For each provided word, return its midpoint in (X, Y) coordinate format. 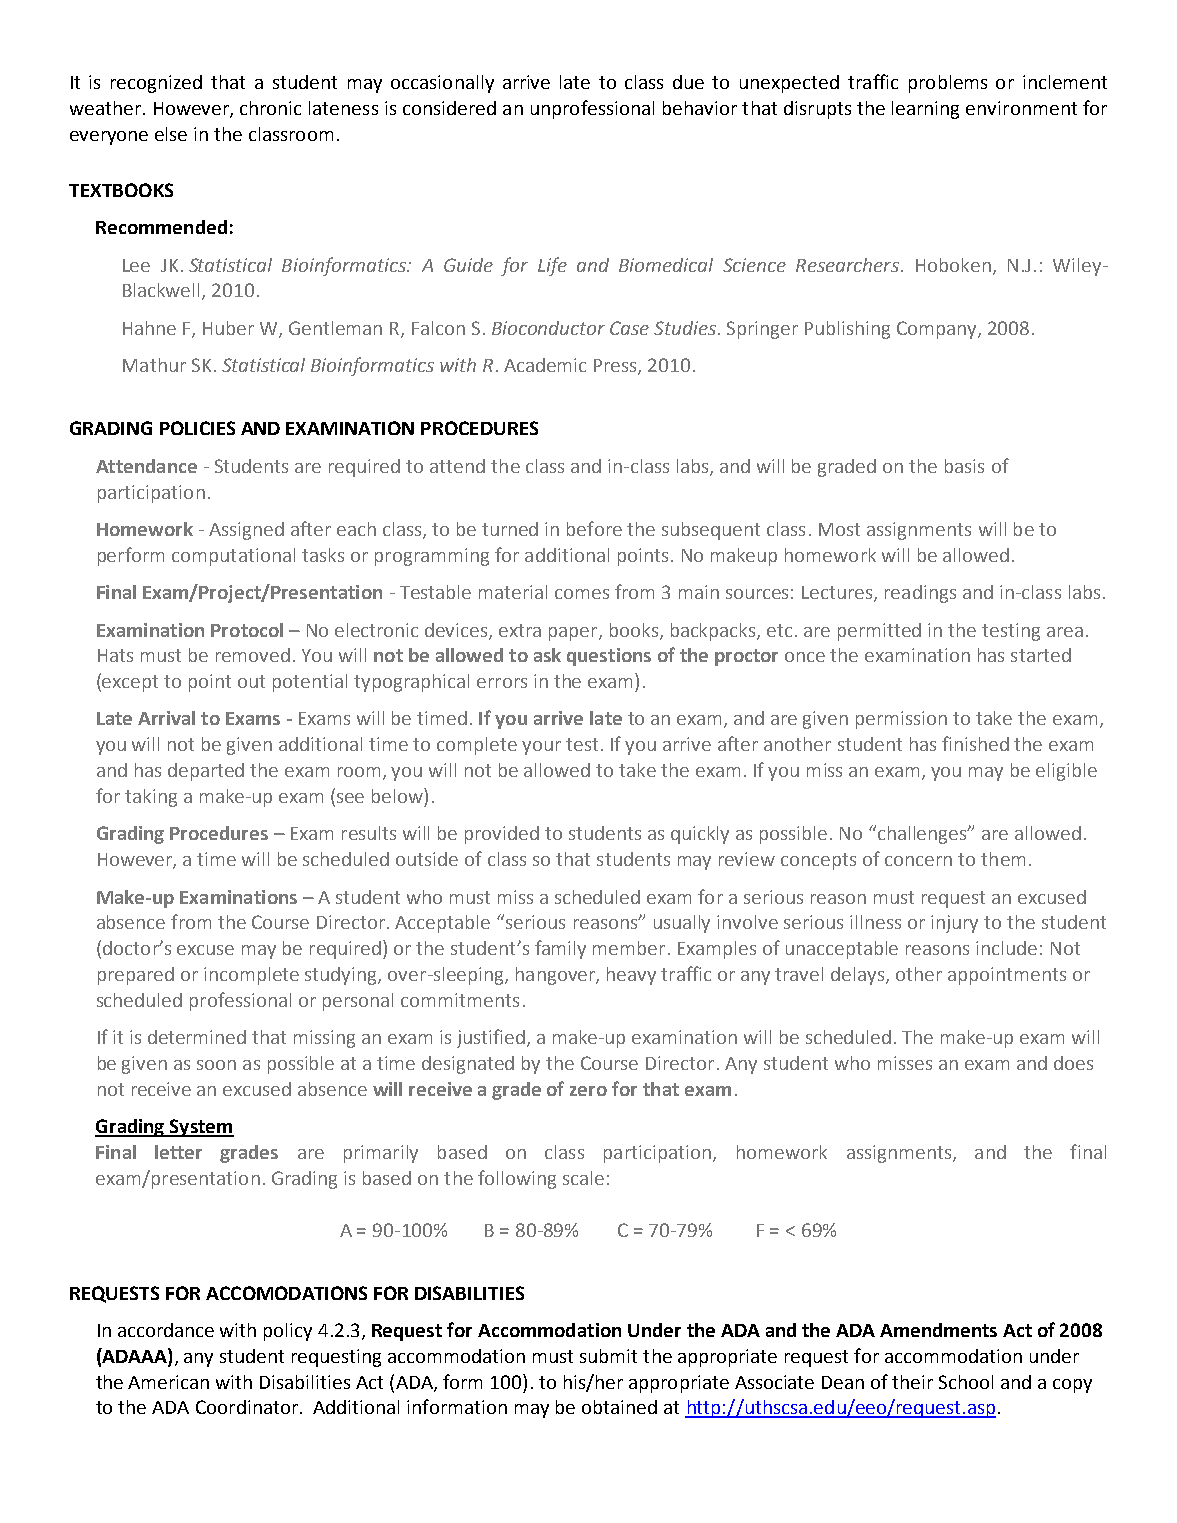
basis (964, 466)
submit (608, 1356)
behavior (700, 108)
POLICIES (197, 428)
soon (216, 1065)
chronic (270, 108)
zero (588, 1091)
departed (206, 772)
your (541, 748)
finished (975, 743)
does (1073, 1063)
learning (925, 110)
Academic (545, 365)
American (168, 1382)
